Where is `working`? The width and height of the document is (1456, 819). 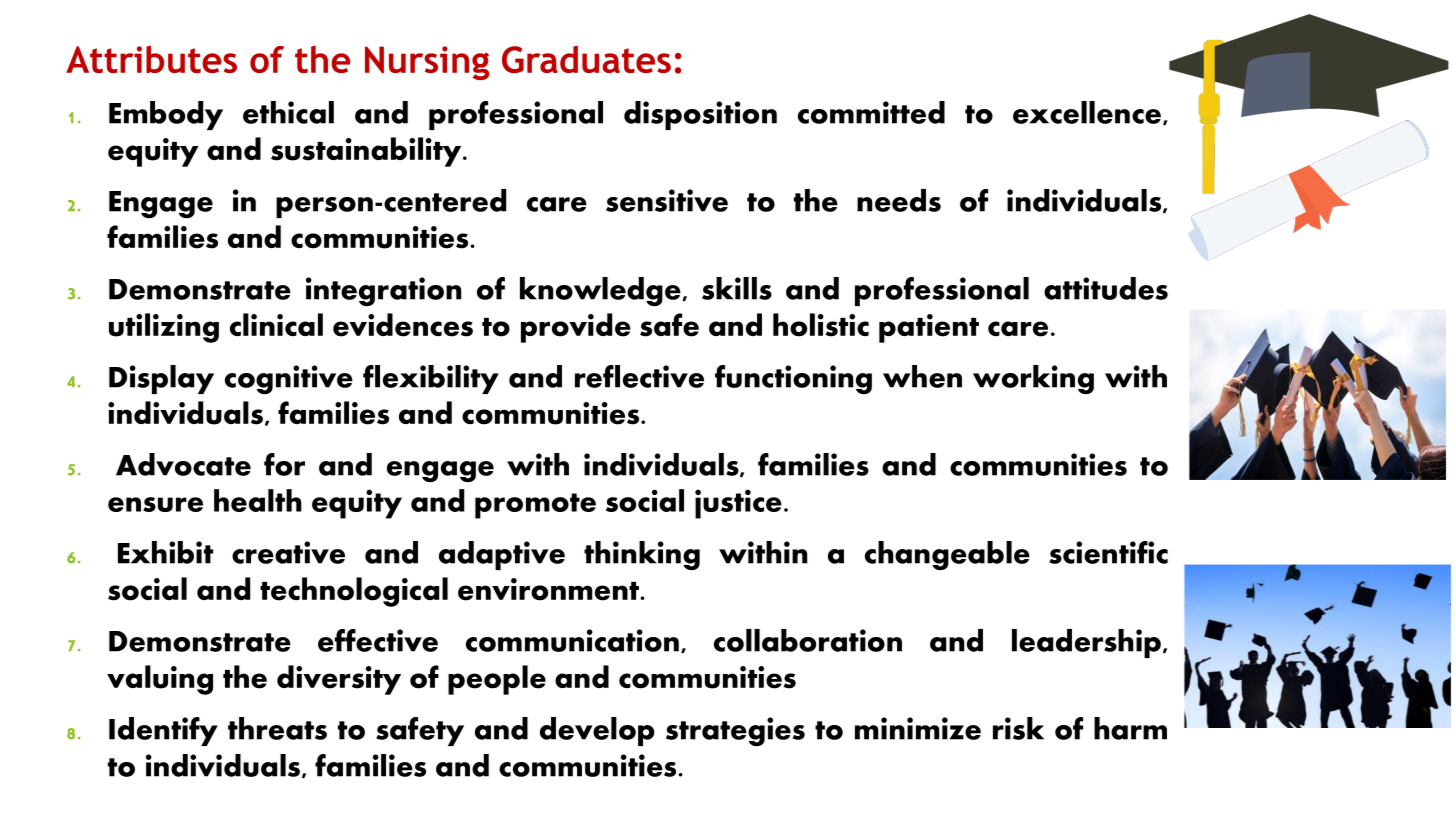
working is located at coordinates (1033, 379).
